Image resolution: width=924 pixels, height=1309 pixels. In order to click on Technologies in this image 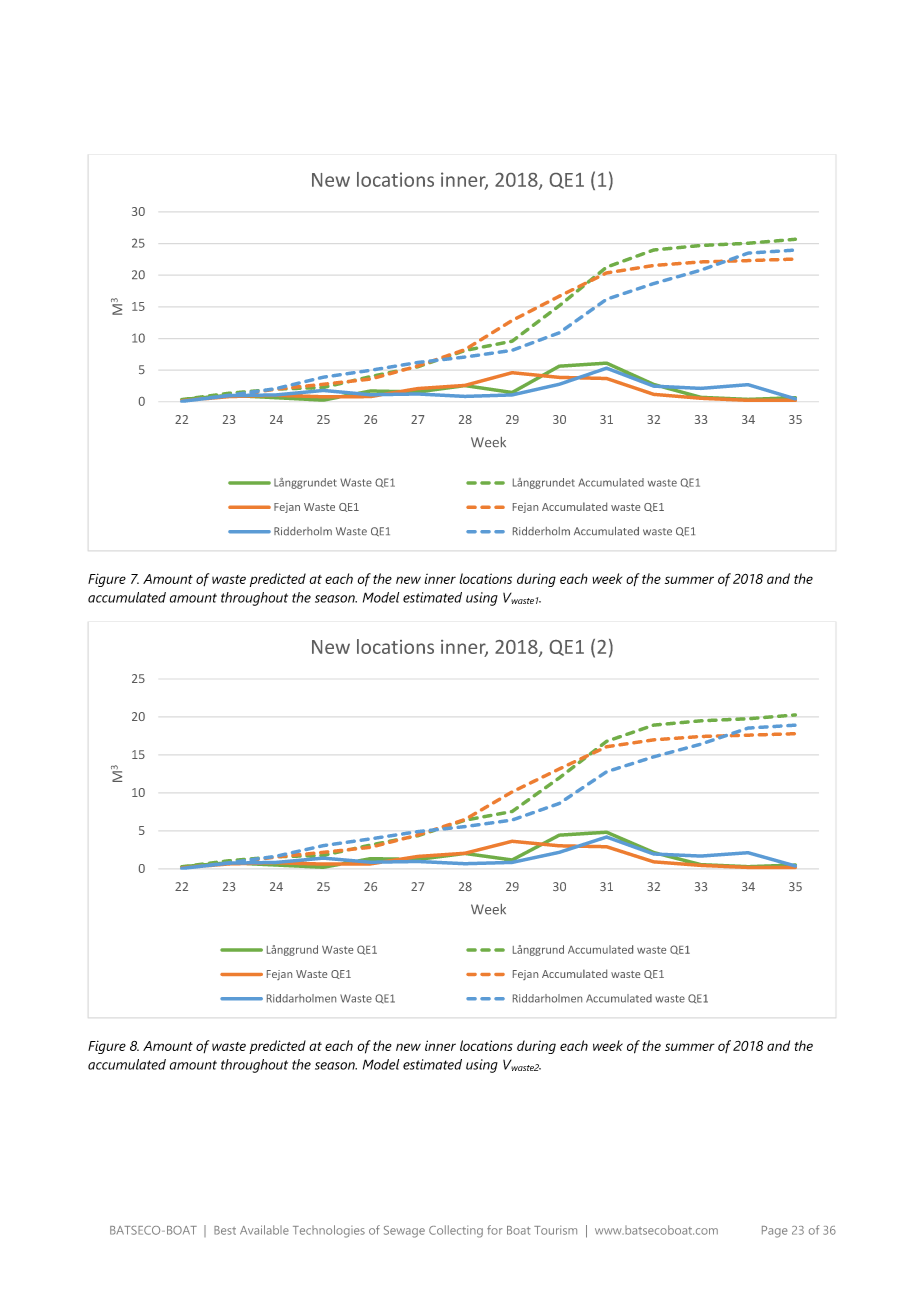, I will do `click(329, 1231)`.
